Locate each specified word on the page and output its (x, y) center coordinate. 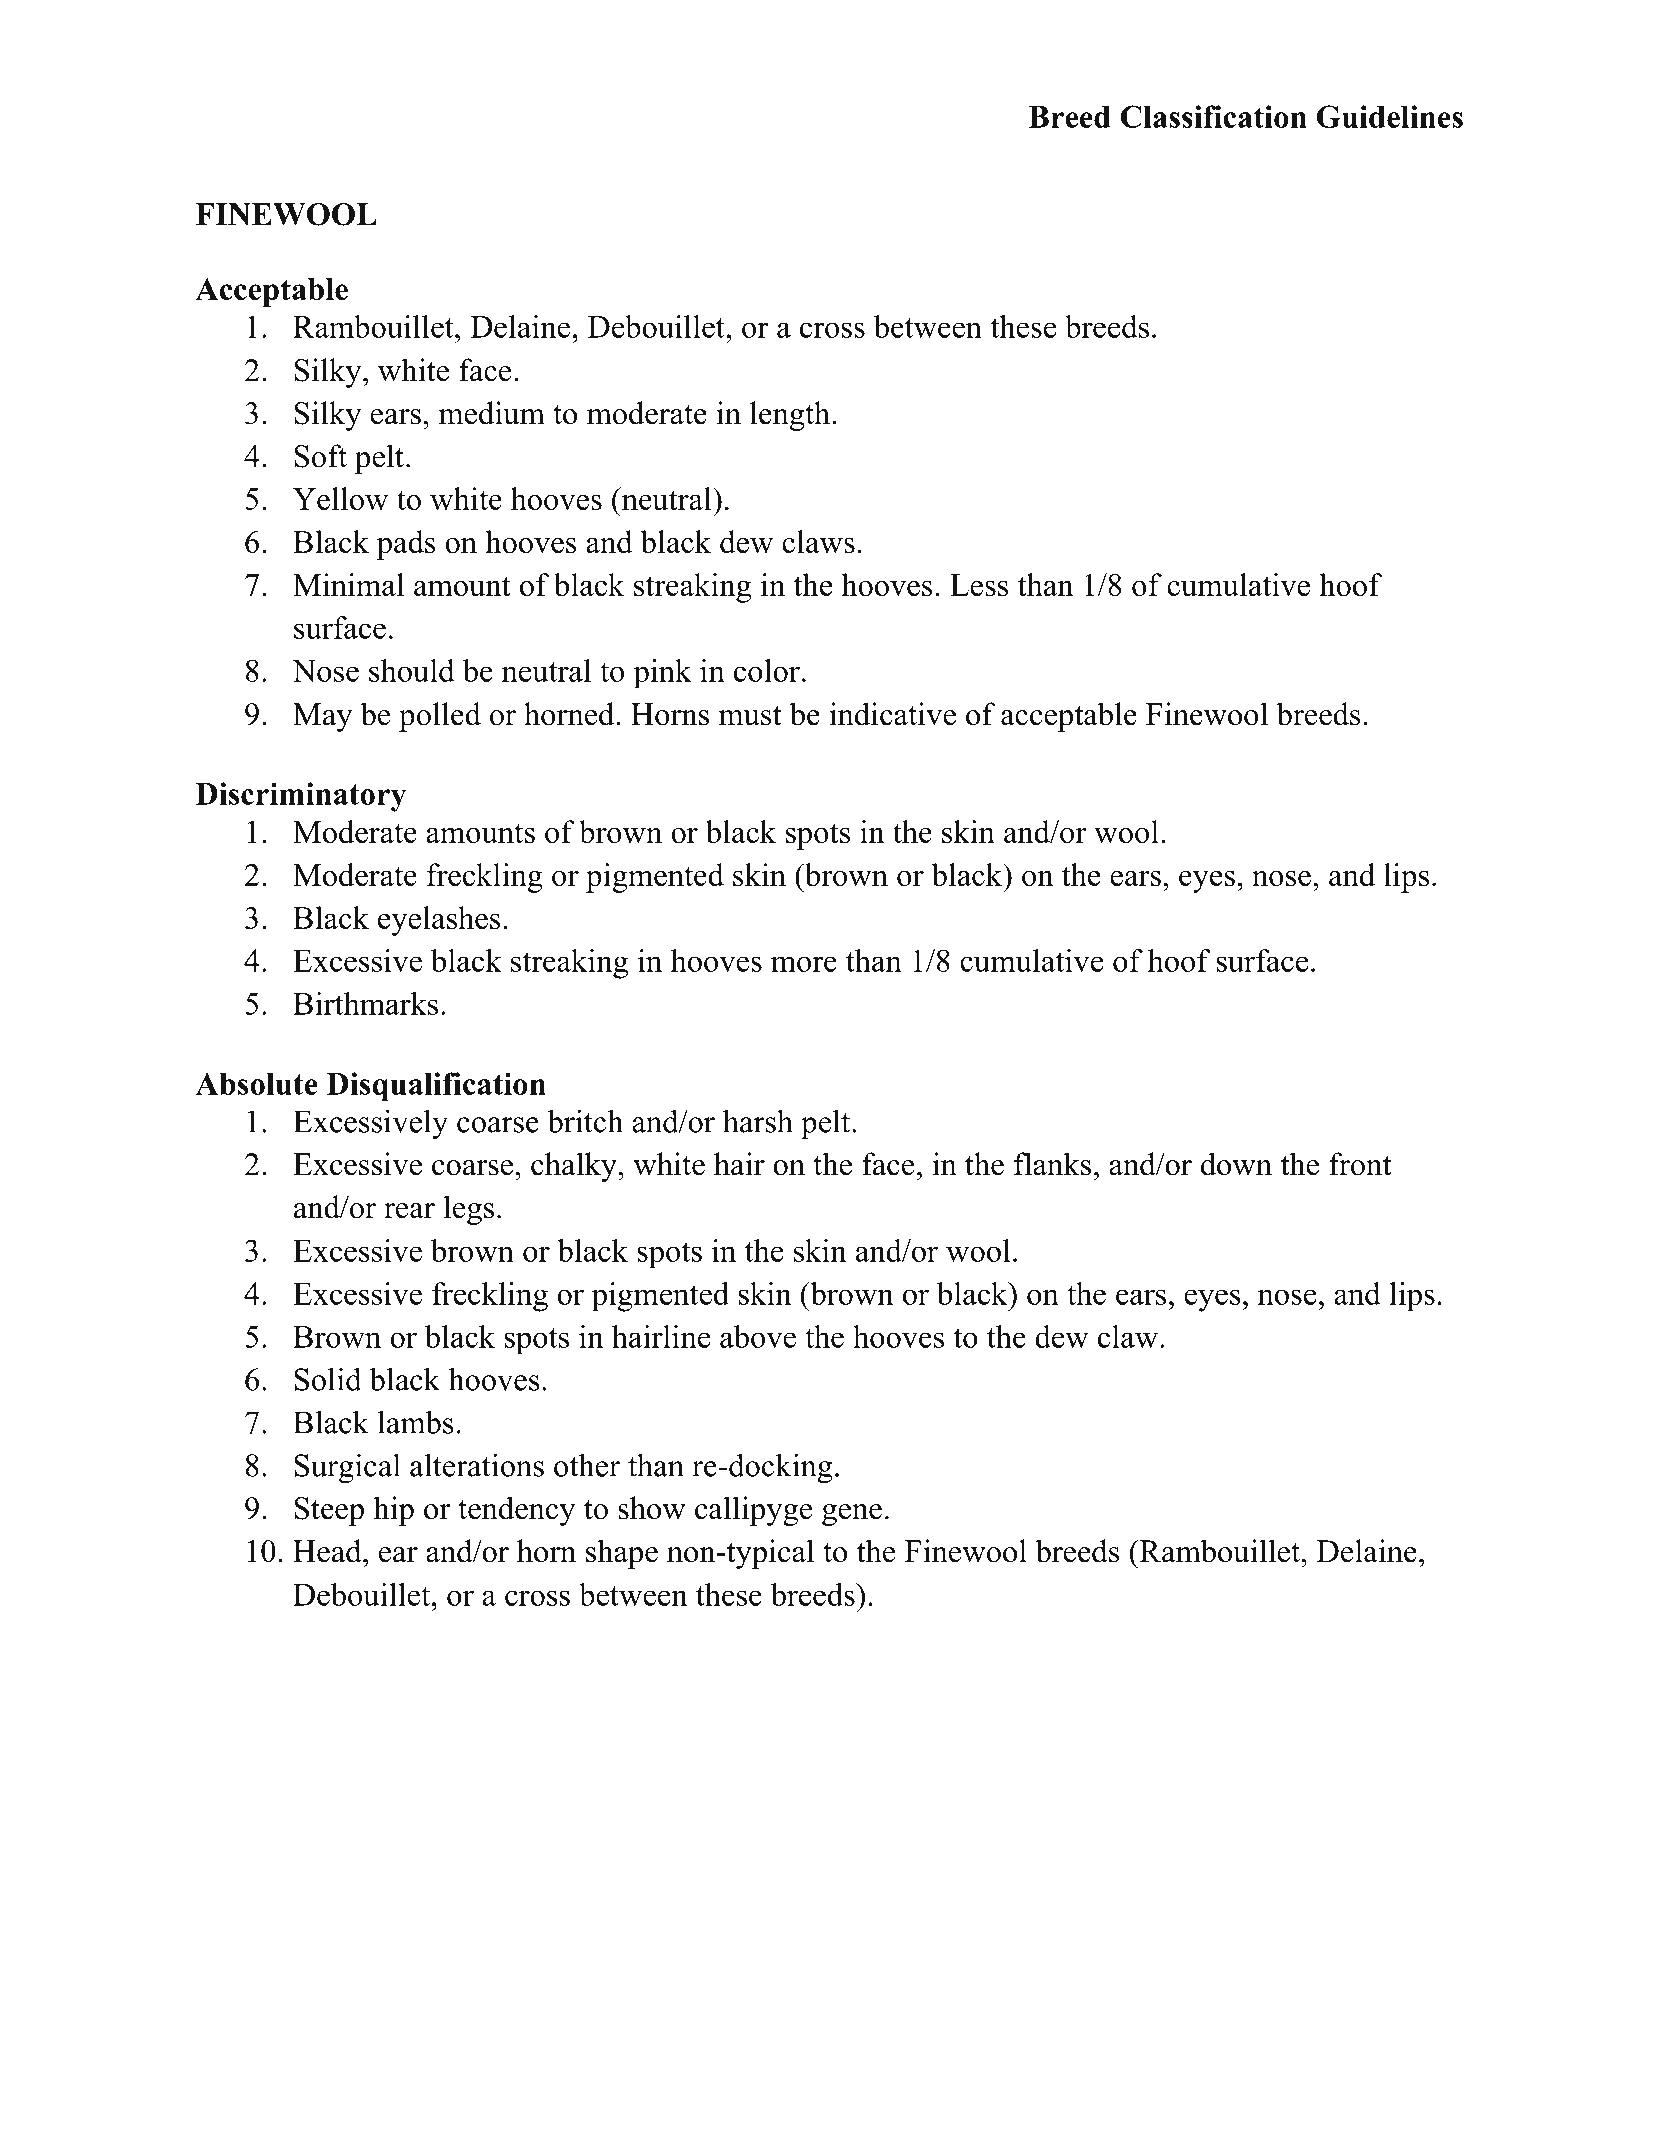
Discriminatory (301, 797)
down (1236, 1164)
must (750, 716)
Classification (1213, 116)
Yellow (340, 498)
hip (393, 1511)
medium (492, 413)
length (790, 416)
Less (979, 585)
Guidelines (1390, 116)
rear (409, 1211)
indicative (892, 714)
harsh (758, 1121)
